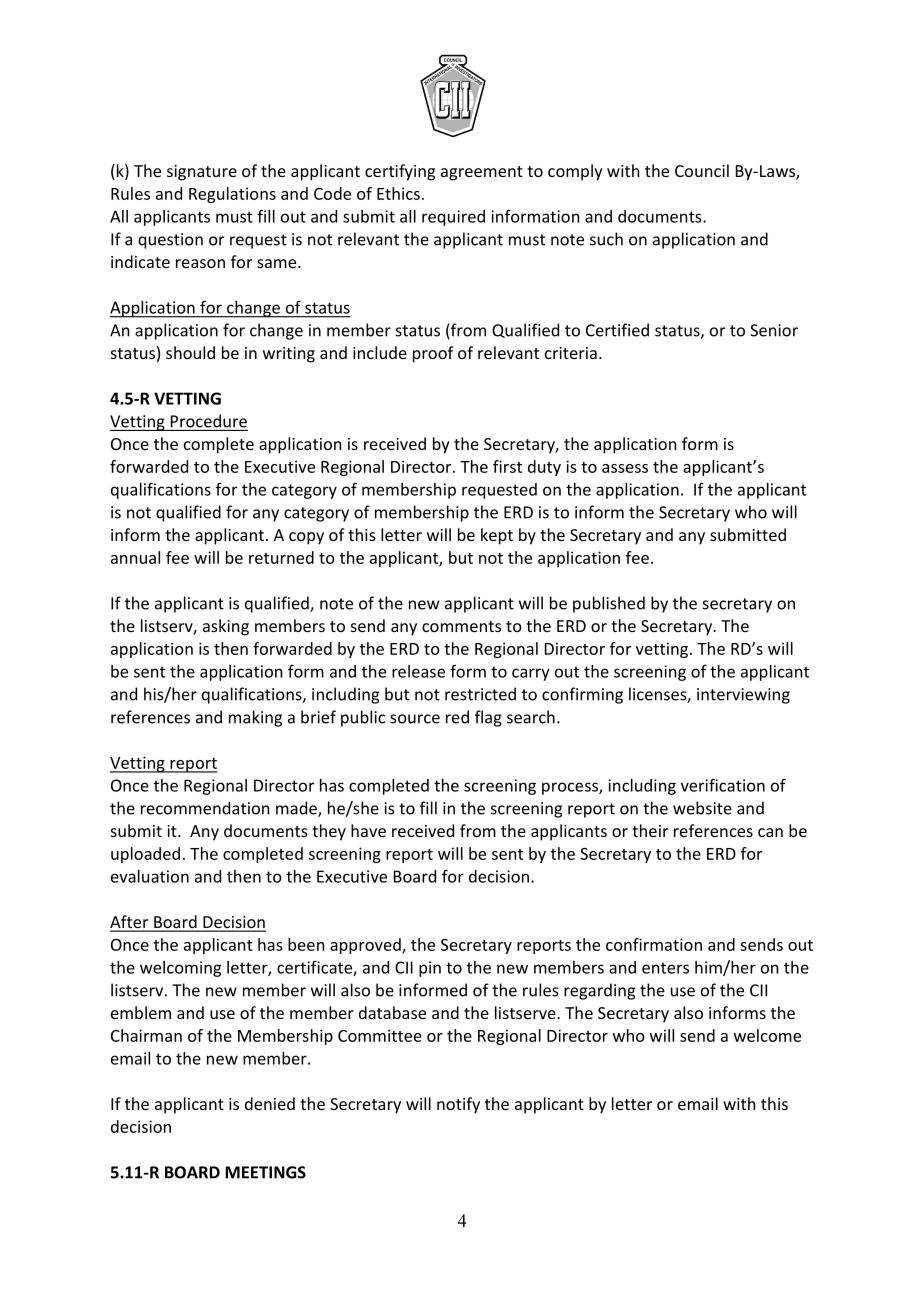 The image size is (924, 1308). I want to click on Regulations, so click(232, 195).
